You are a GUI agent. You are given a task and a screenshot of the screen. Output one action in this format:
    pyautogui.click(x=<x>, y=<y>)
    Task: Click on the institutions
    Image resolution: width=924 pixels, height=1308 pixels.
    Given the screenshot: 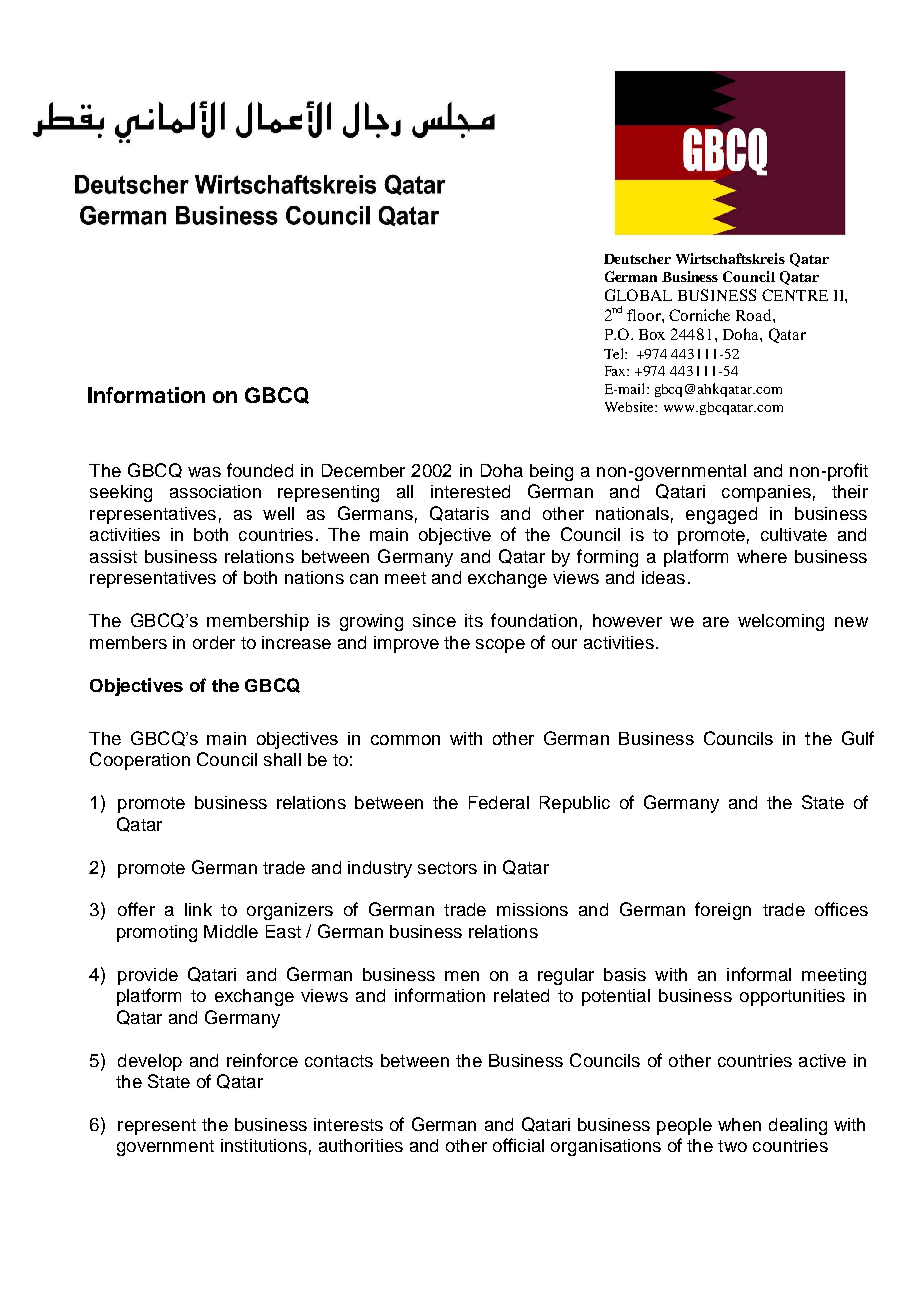 What is the action you would take?
    pyautogui.click(x=264, y=1145)
